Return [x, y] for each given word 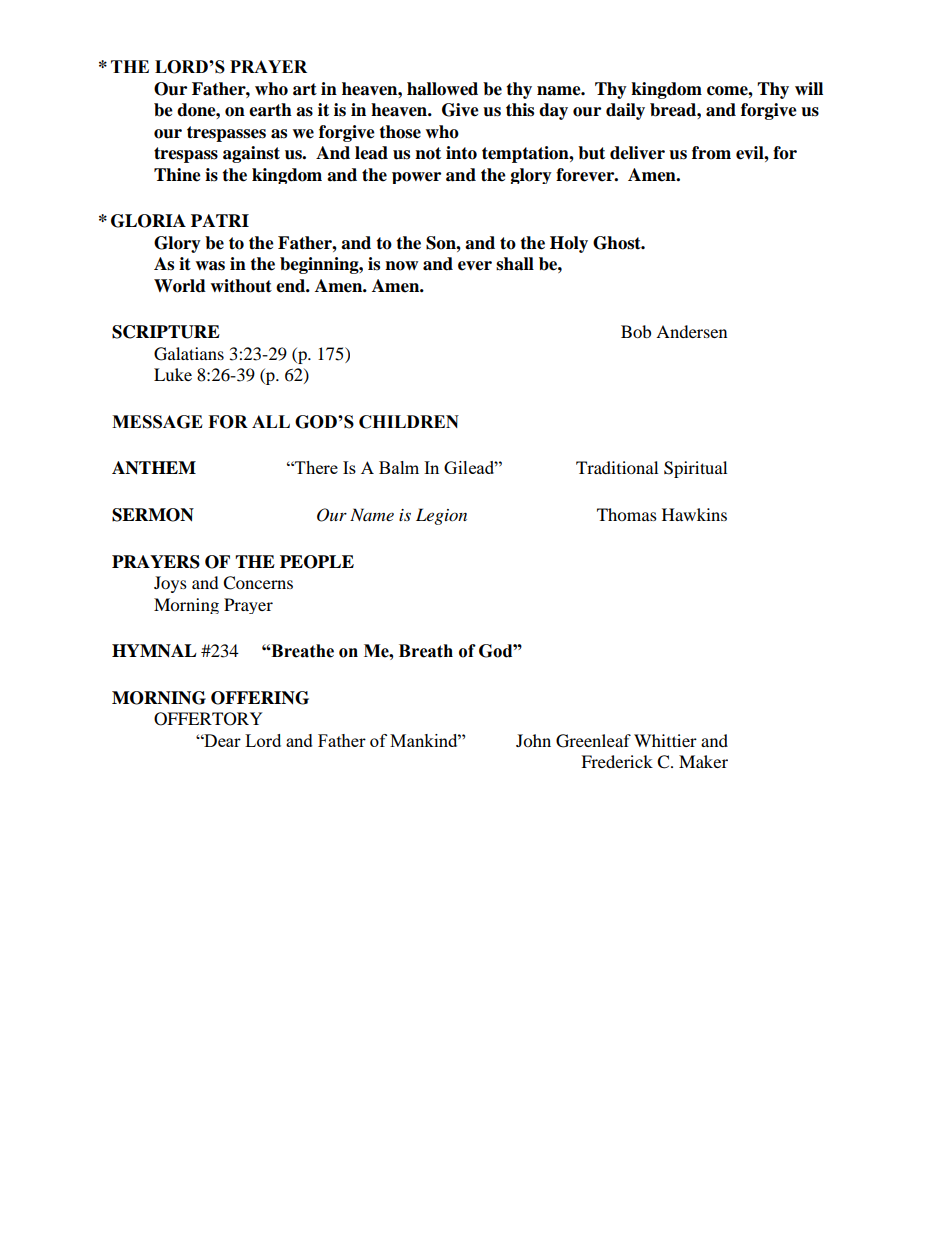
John [533, 740]
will [809, 88]
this [520, 110]
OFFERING [260, 698]
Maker [703, 761]
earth [270, 110]
